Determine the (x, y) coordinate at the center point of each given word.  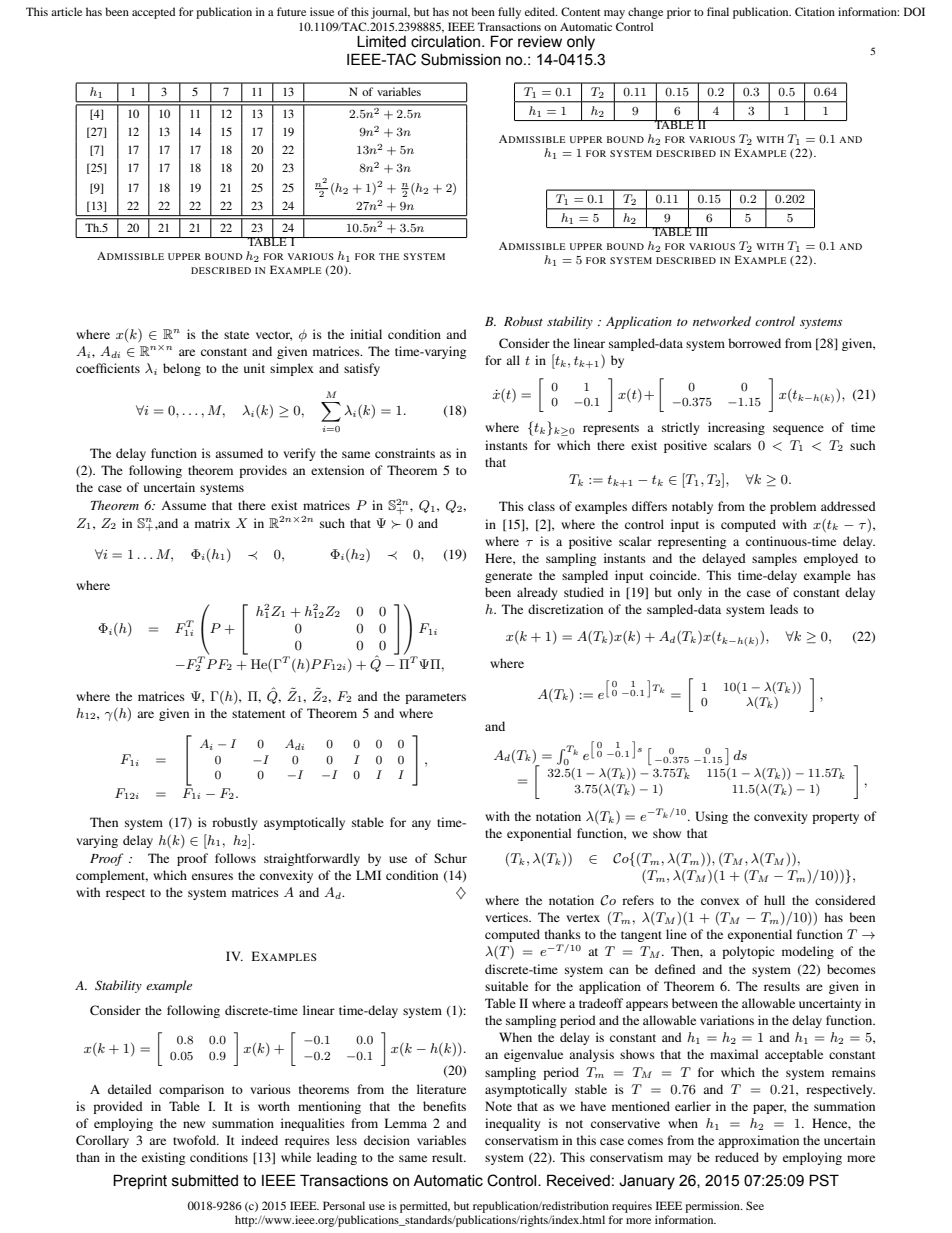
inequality (512, 1124)
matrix (212, 523)
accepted (153, 13)
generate (508, 577)
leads (784, 609)
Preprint (140, 1181)
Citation (815, 11)
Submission (461, 59)
